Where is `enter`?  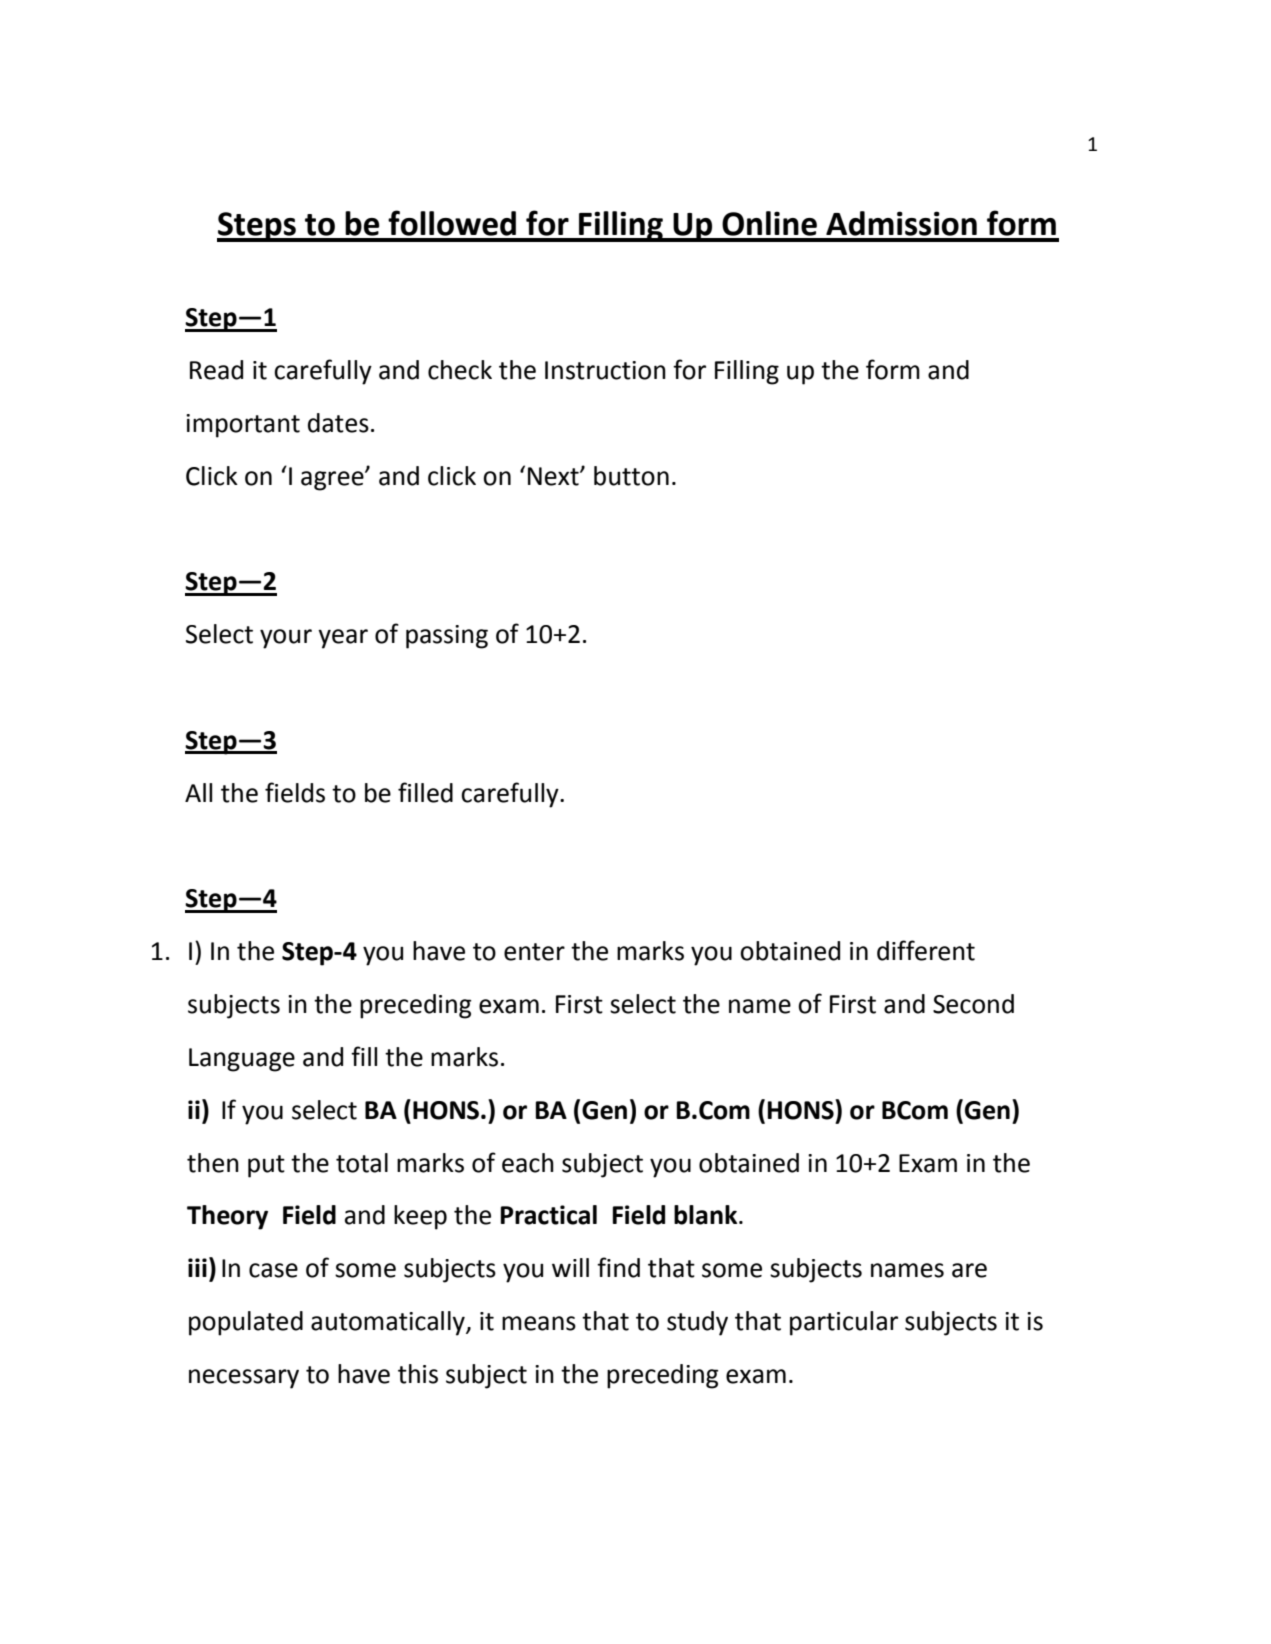
enter is located at coordinates (534, 952).
